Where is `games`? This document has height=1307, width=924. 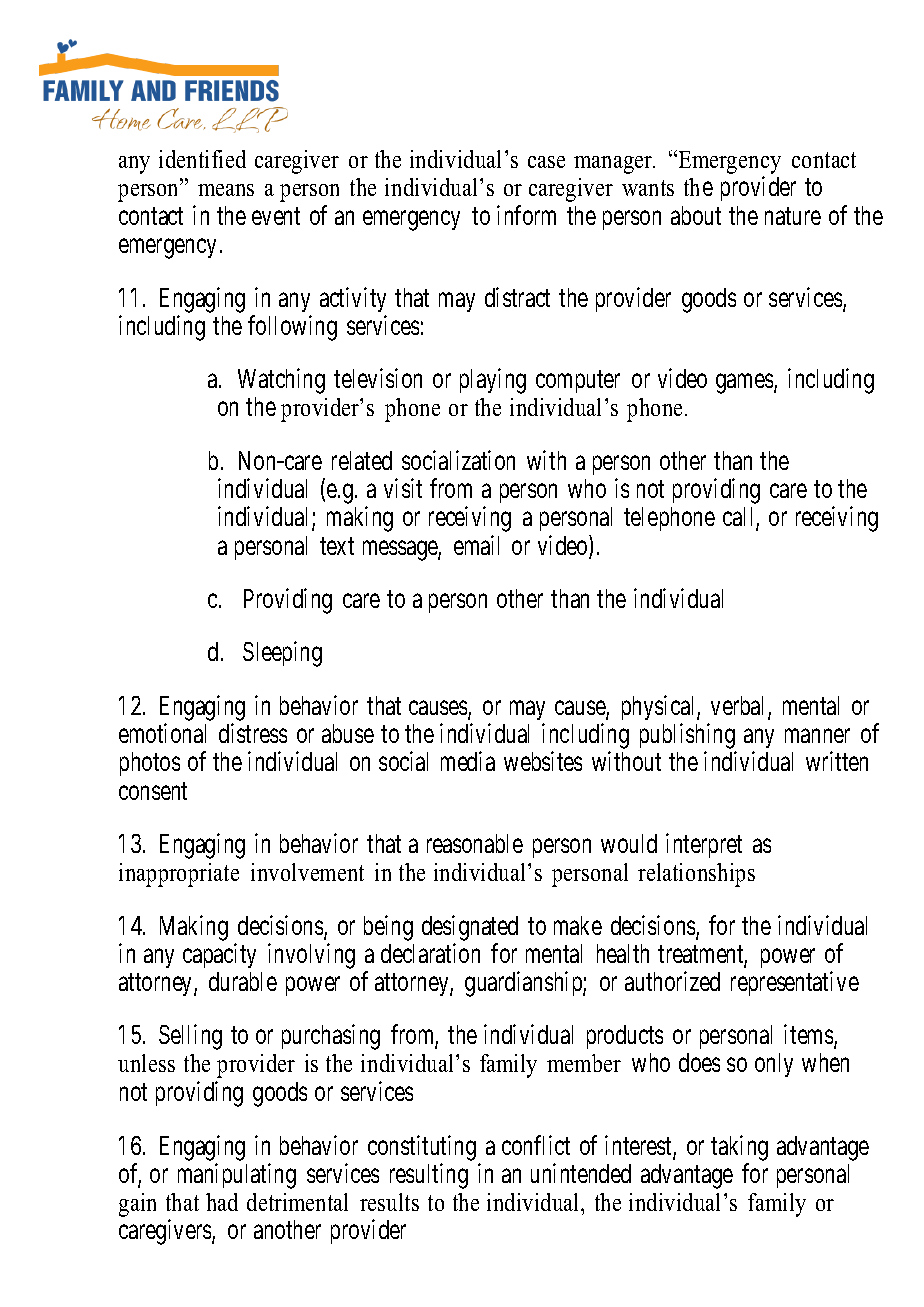
games is located at coordinates (744, 384).
